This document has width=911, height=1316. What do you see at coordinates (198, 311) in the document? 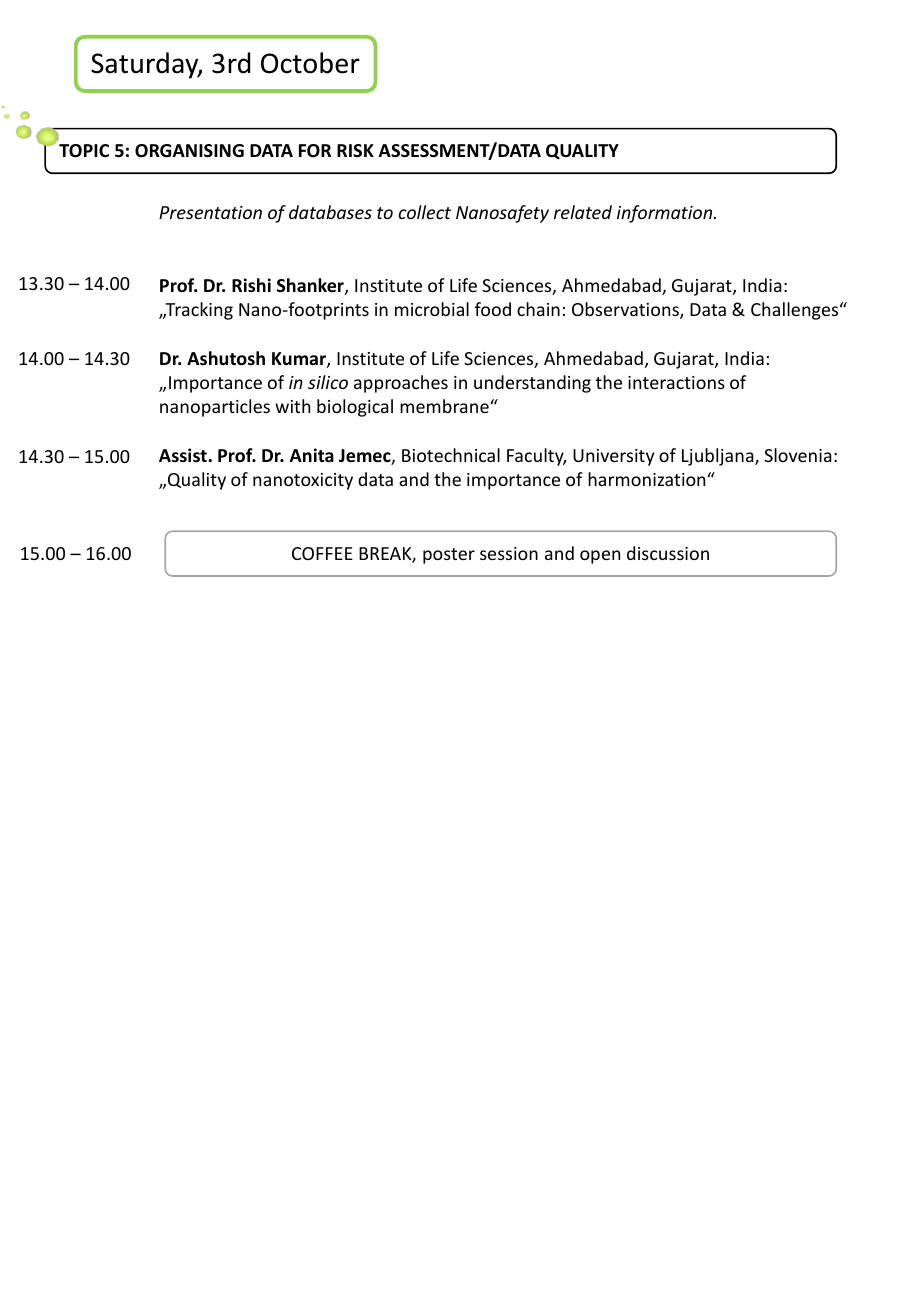
I see `Tracking` at bounding box center [198, 311].
